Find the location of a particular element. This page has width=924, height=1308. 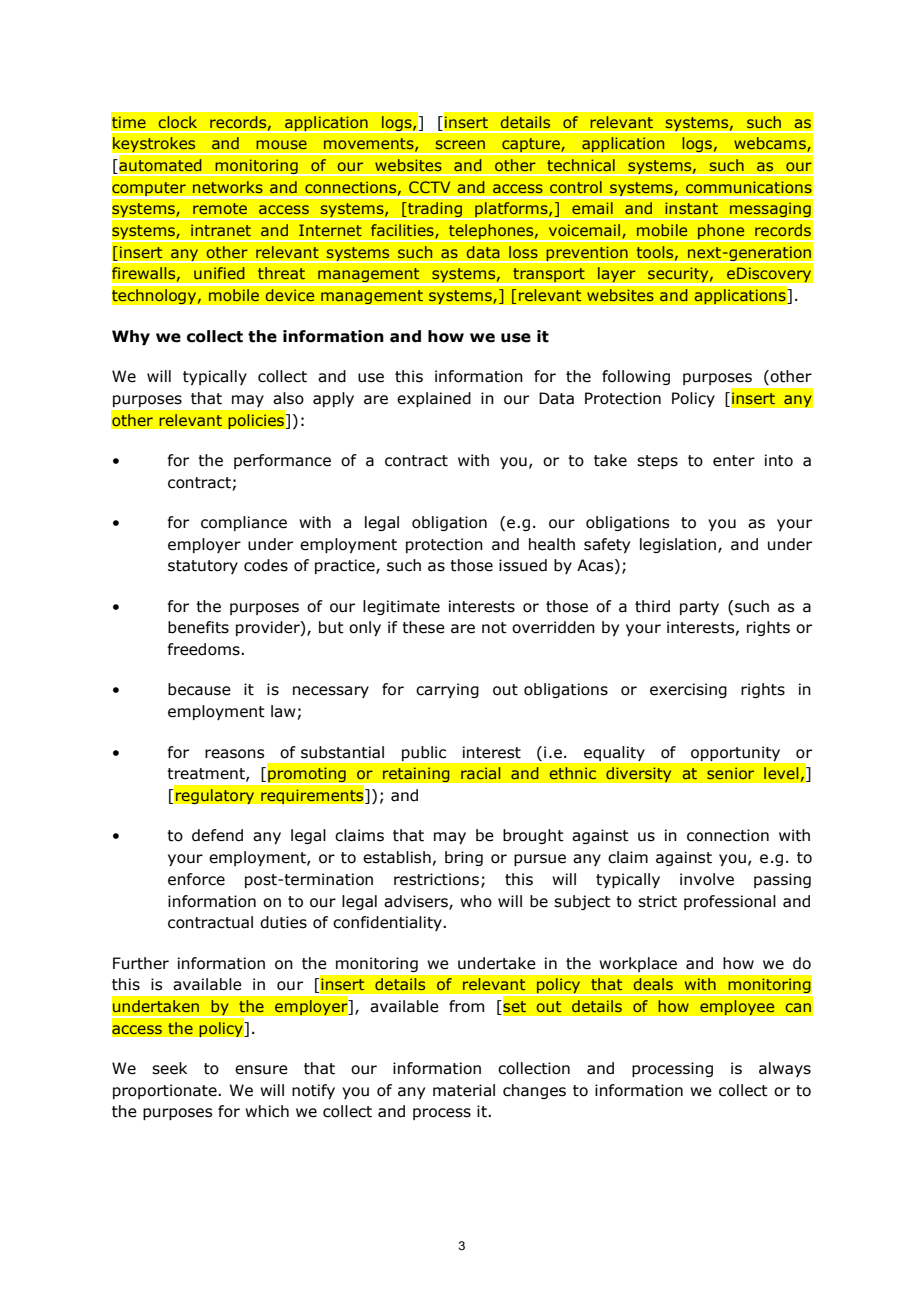

following is located at coordinates (636, 377).
